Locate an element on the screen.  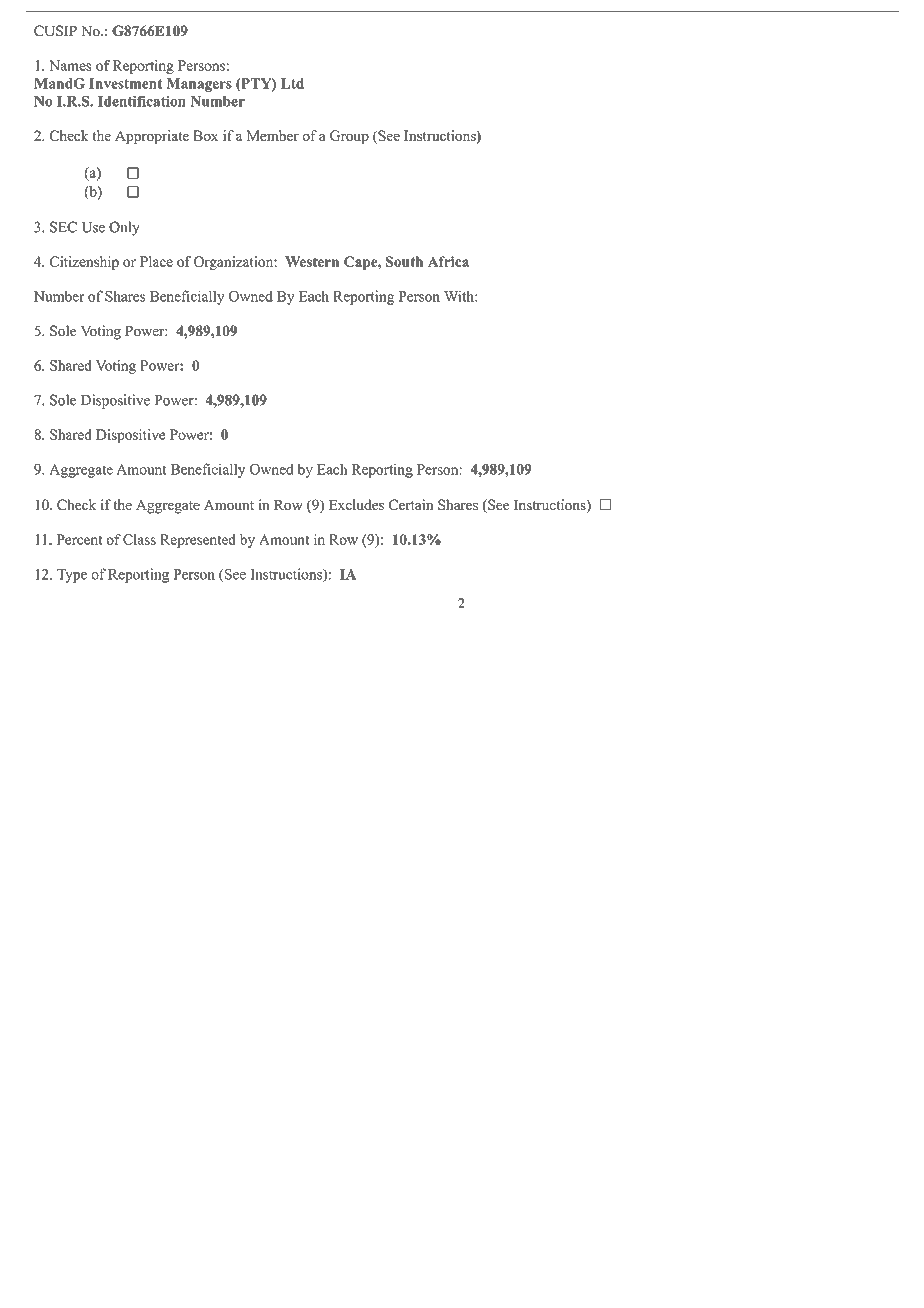
Citizenship is located at coordinates (84, 263).
